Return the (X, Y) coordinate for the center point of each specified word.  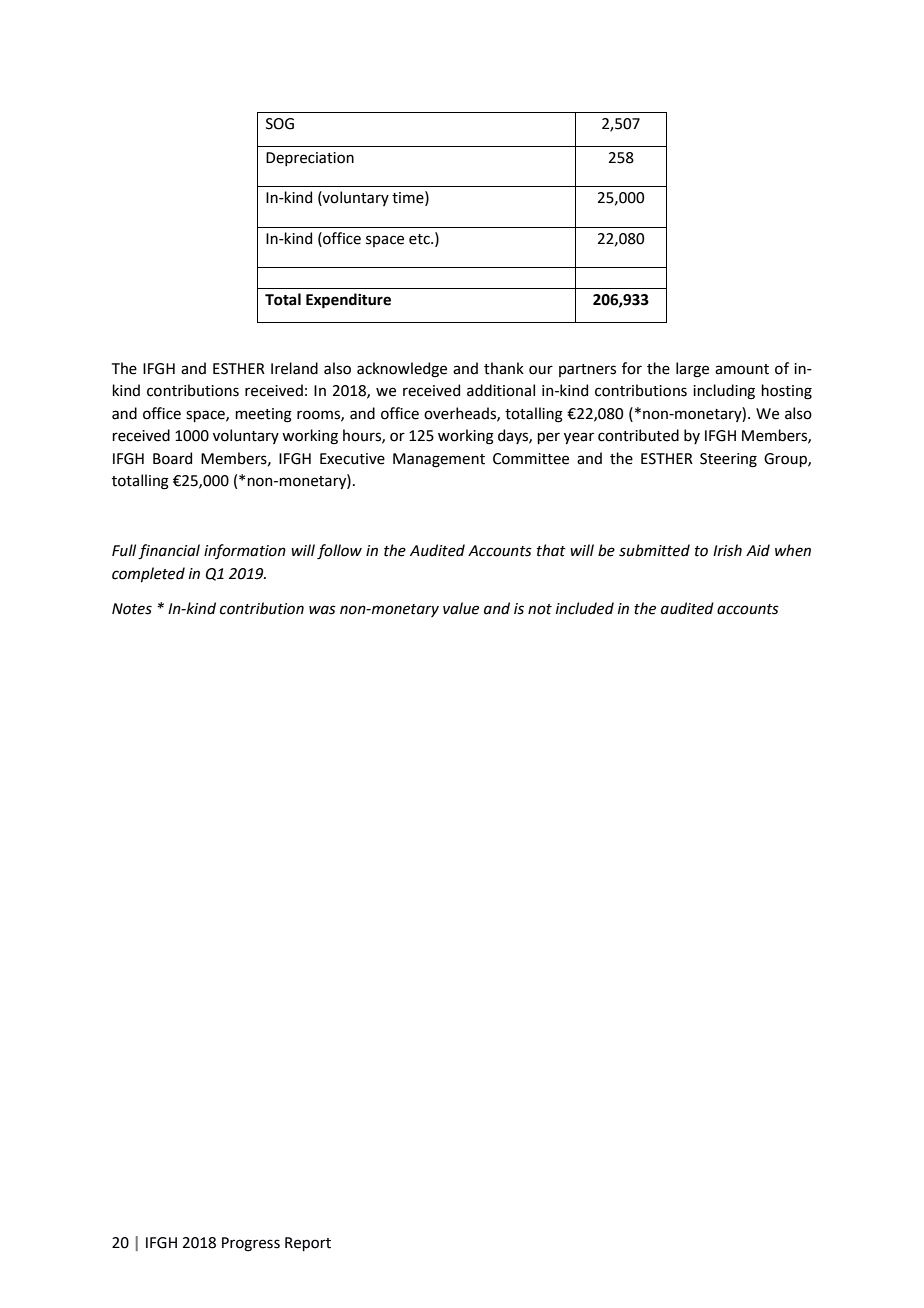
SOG (280, 124)
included (585, 608)
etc (420, 239)
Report (308, 1244)
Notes (132, 609)
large (692, 370)
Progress (251, 1244)
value (461, 608)
